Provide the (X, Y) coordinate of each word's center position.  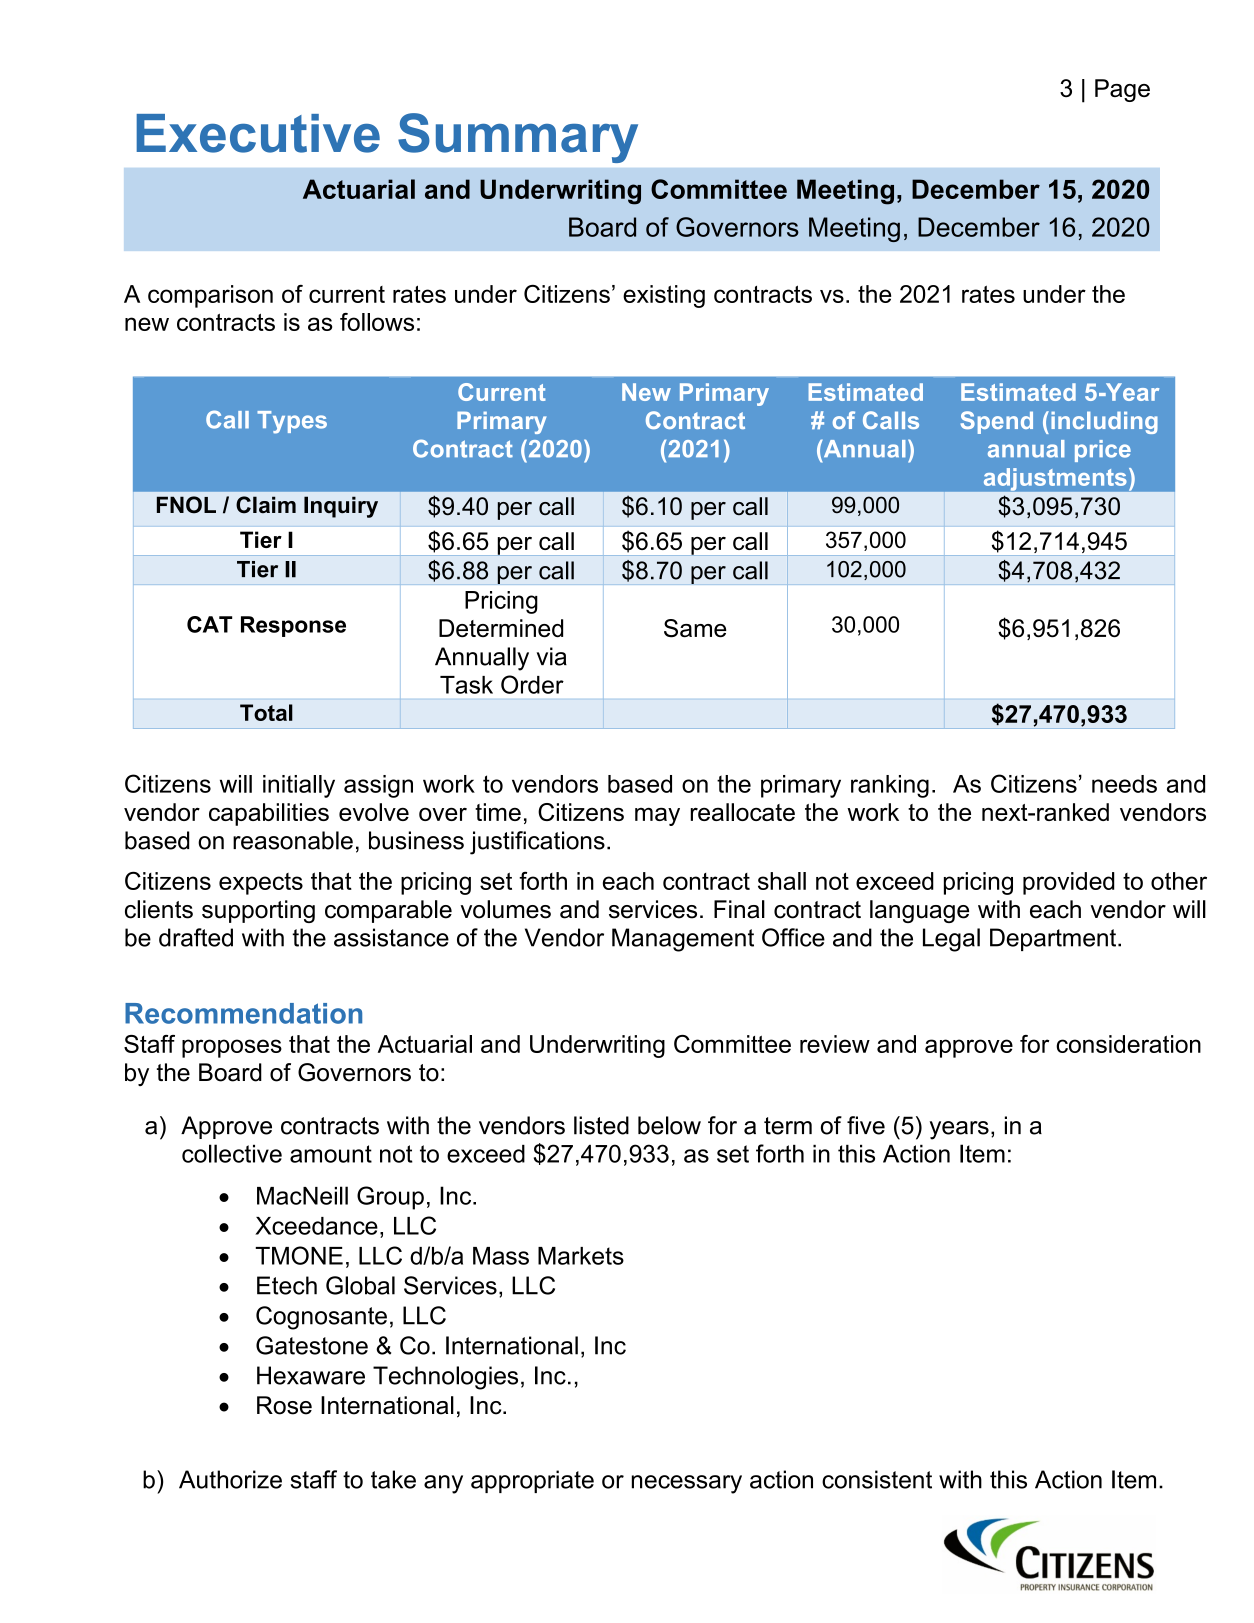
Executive (258, 133)
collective (232, 1153)
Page (1122, 90)
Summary (518, 138)
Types (292, 422)
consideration (1128, 1044)
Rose (284, 1405)
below (669, 1125)
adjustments (1055, 479)
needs (1124, 784)
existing (664, 296)
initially (299, 786)
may (657, 816)
